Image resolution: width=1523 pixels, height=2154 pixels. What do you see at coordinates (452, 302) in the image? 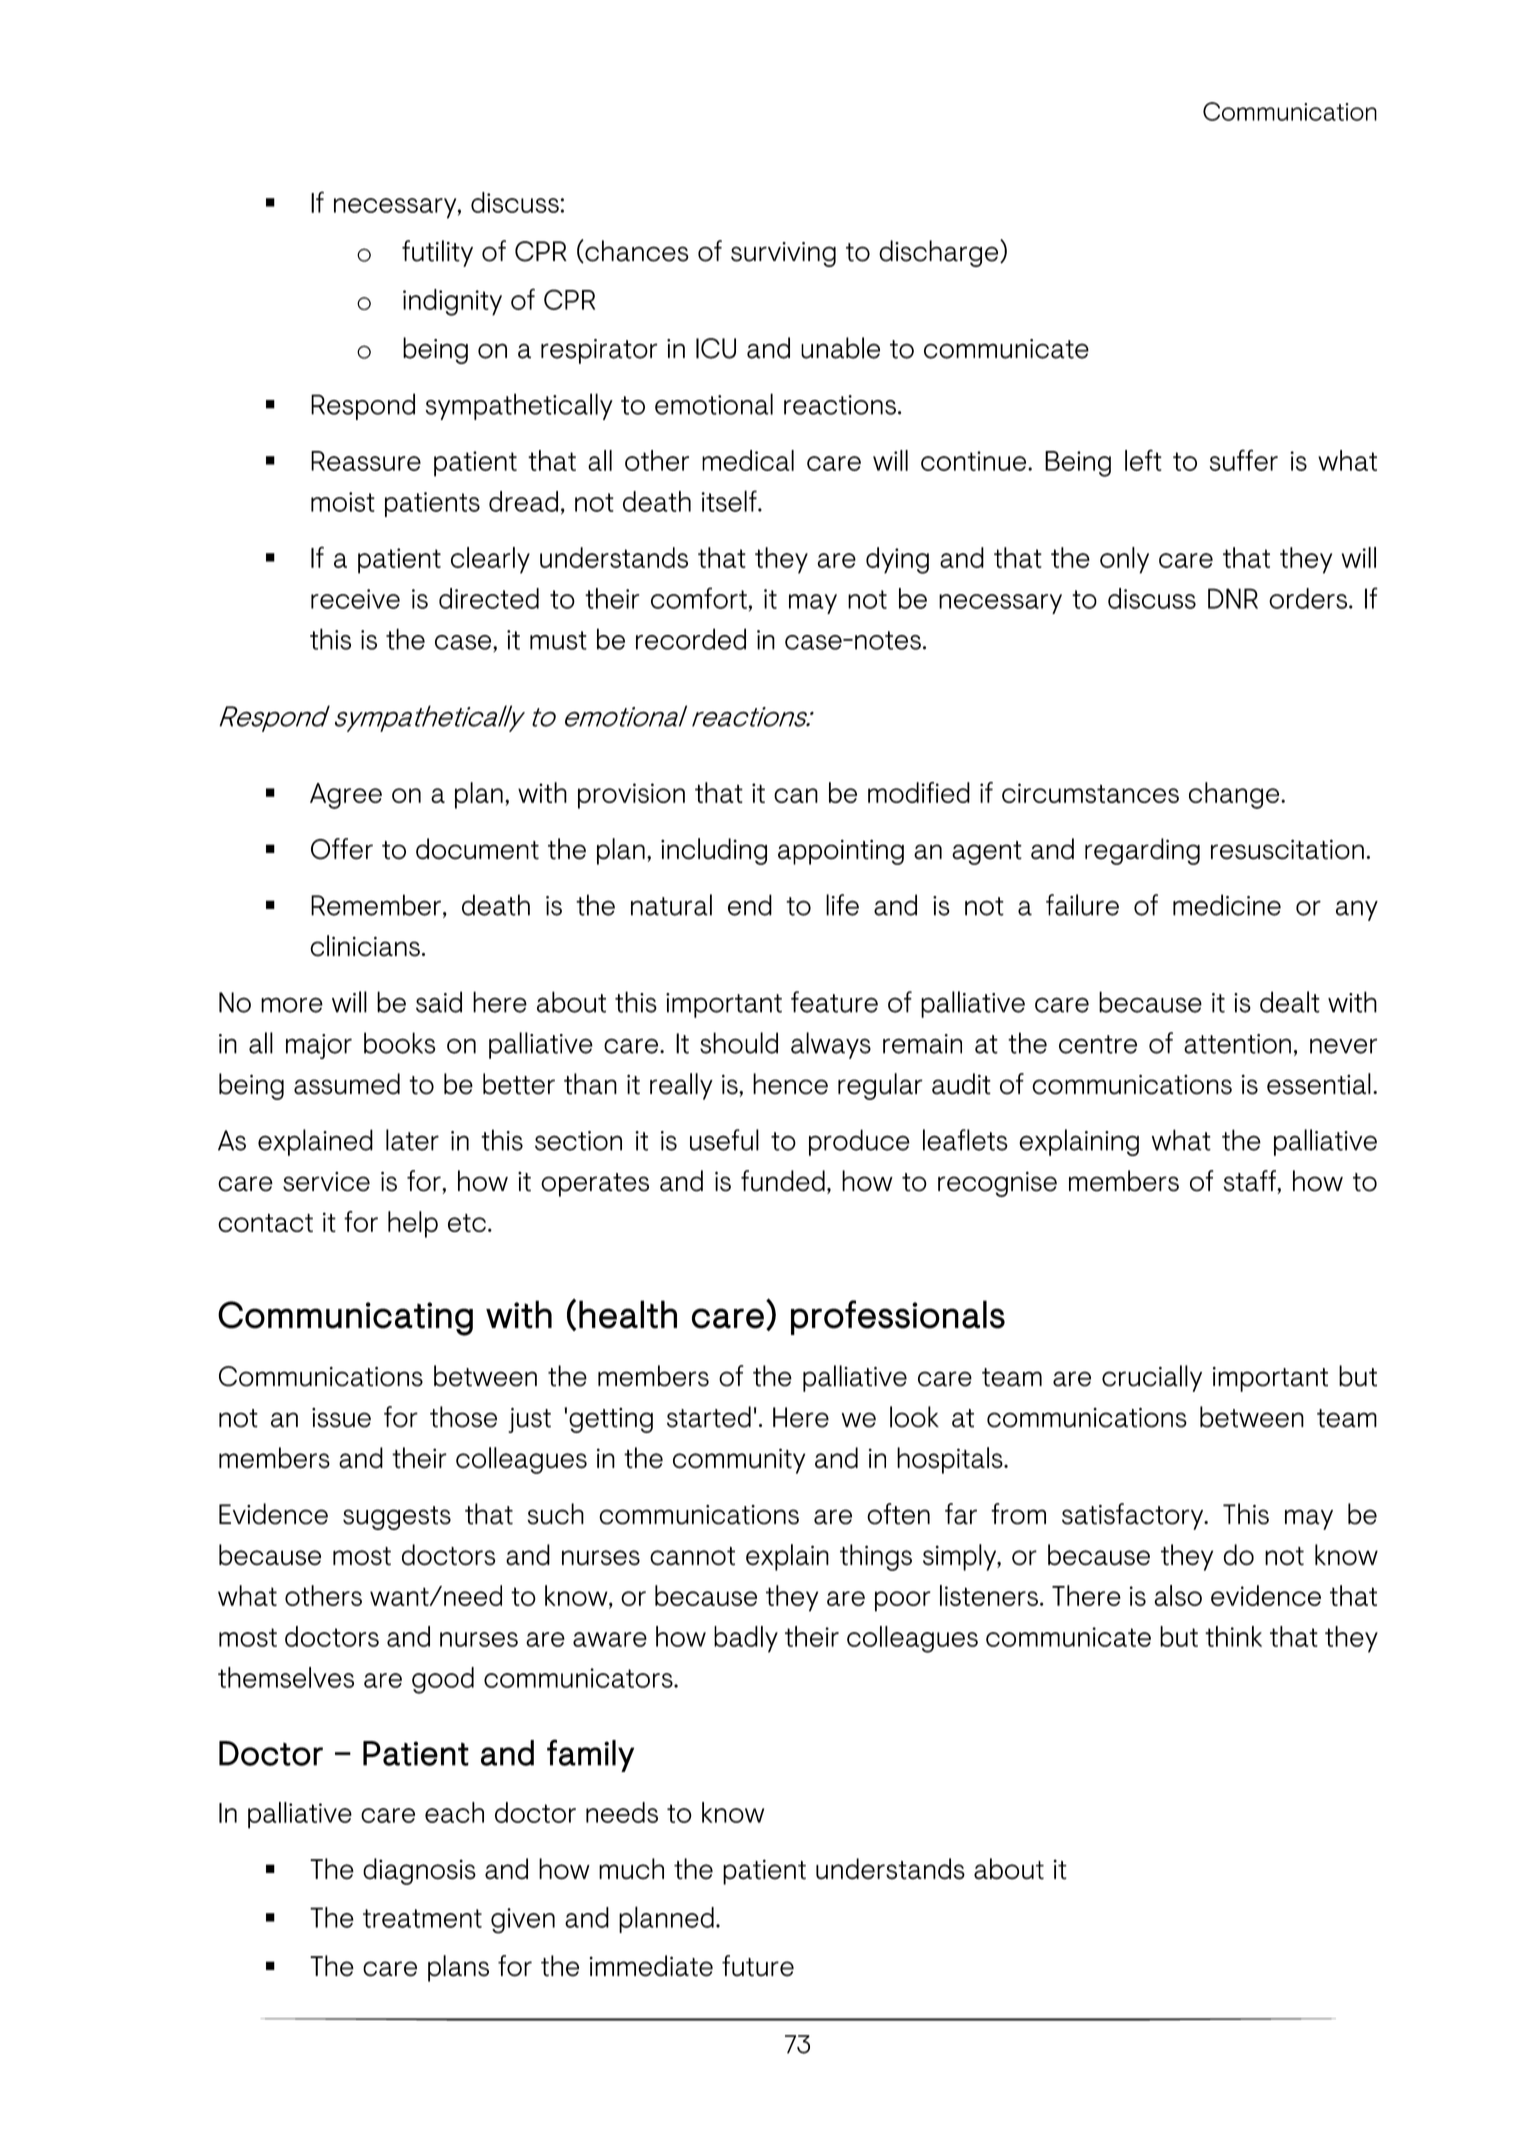
I see `indignity` at bounding box center [452, 302].
